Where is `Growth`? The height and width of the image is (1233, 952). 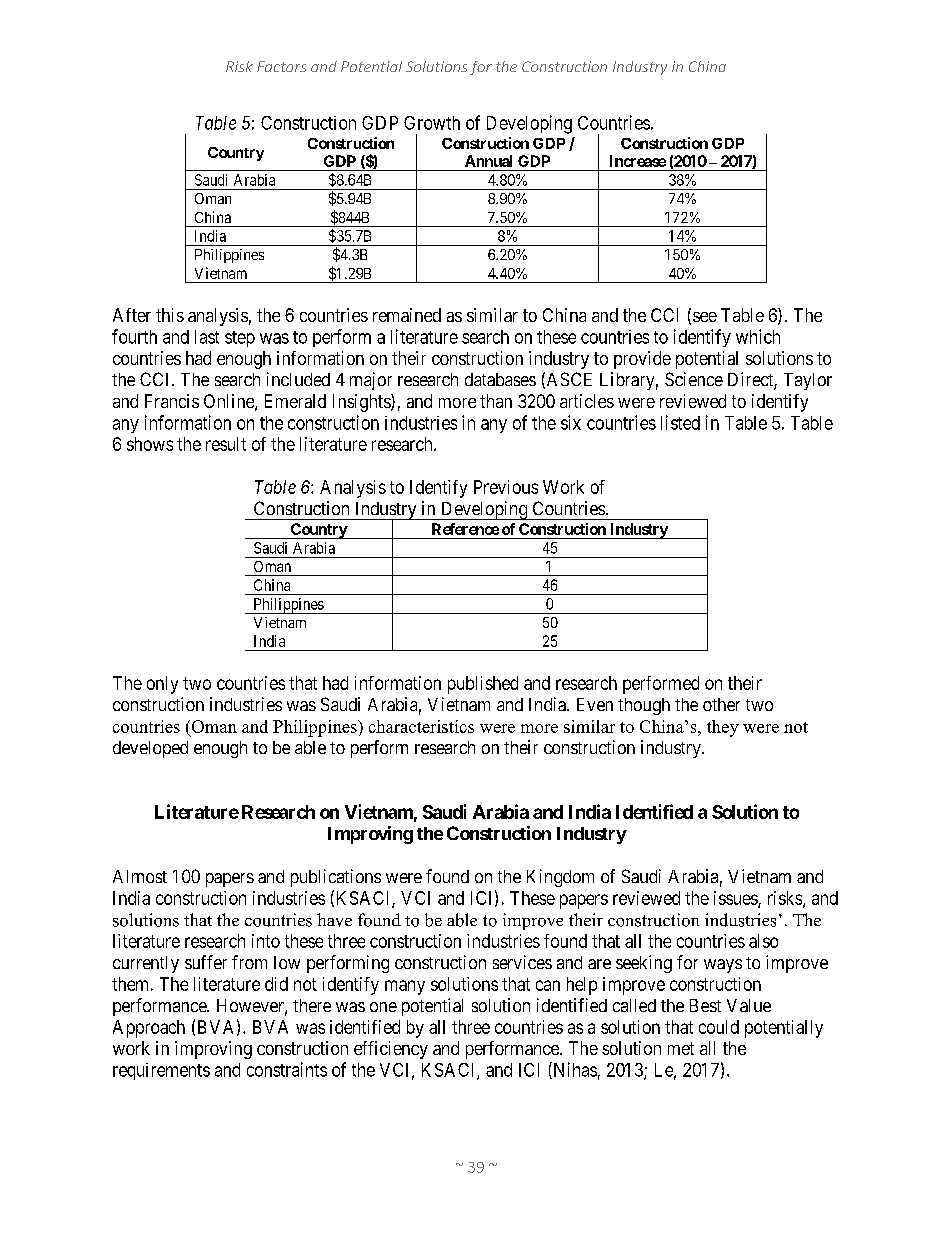
Growth is located at coordinates (432, 123).
